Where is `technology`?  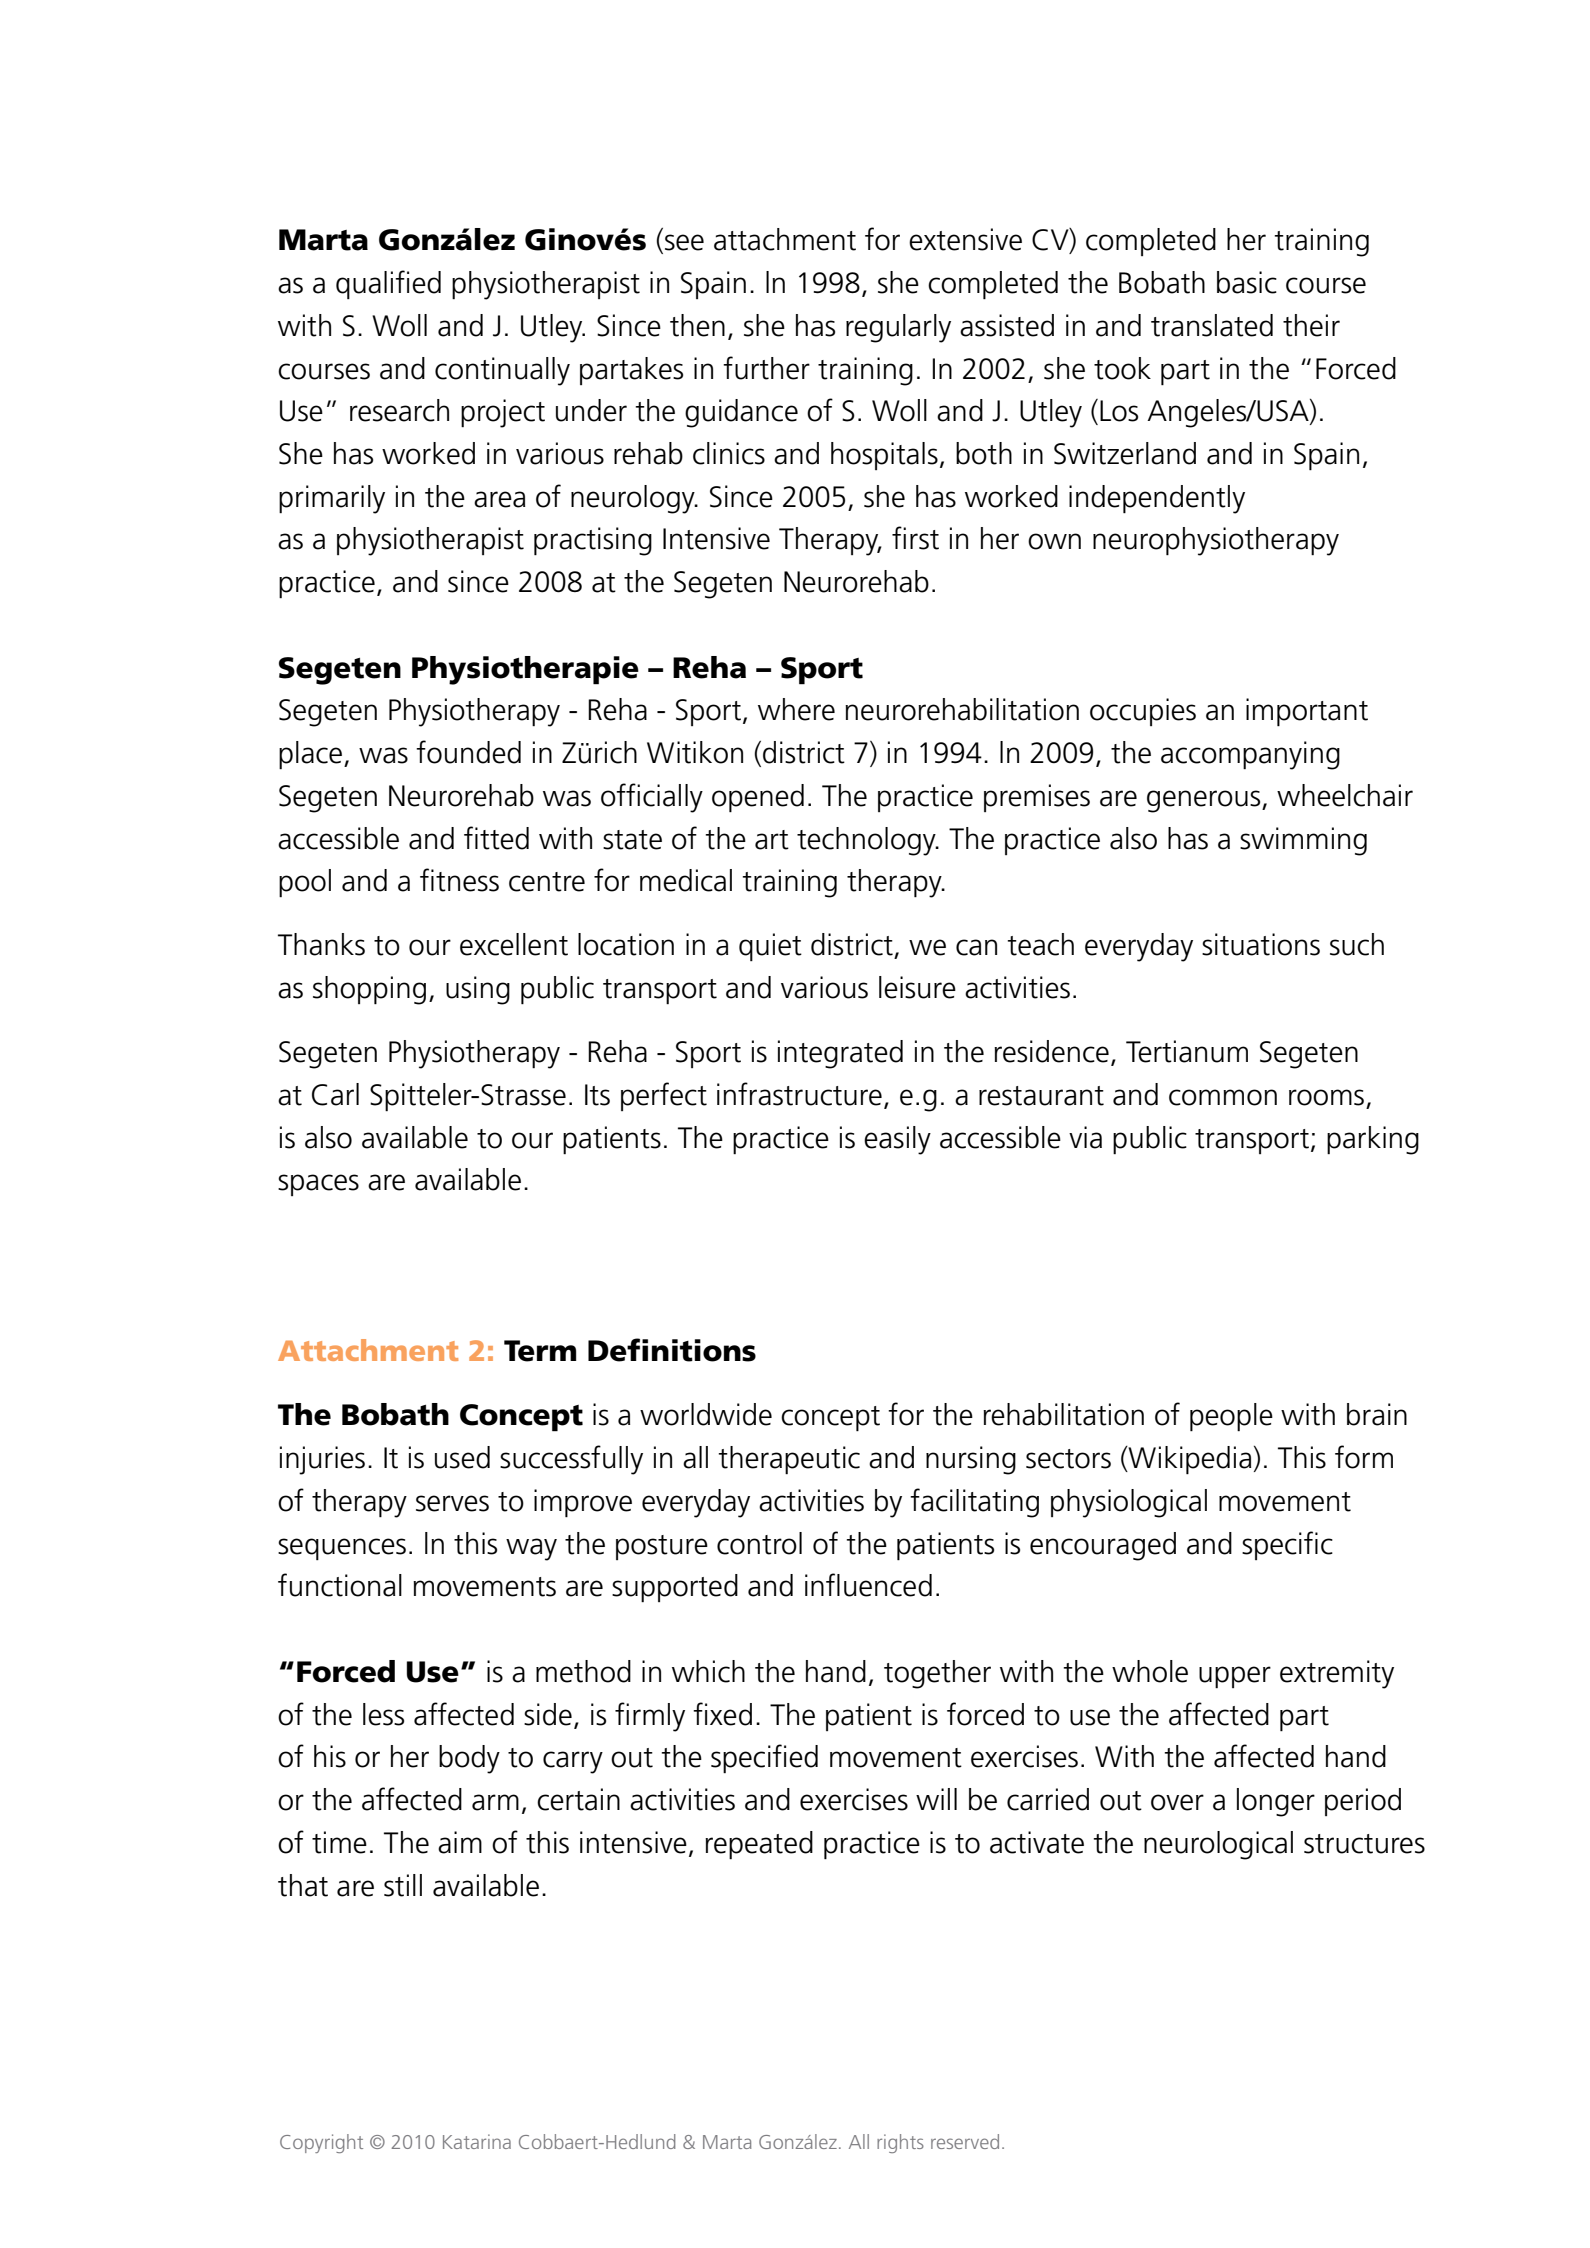 technology is located at coordinates (867, 841).
